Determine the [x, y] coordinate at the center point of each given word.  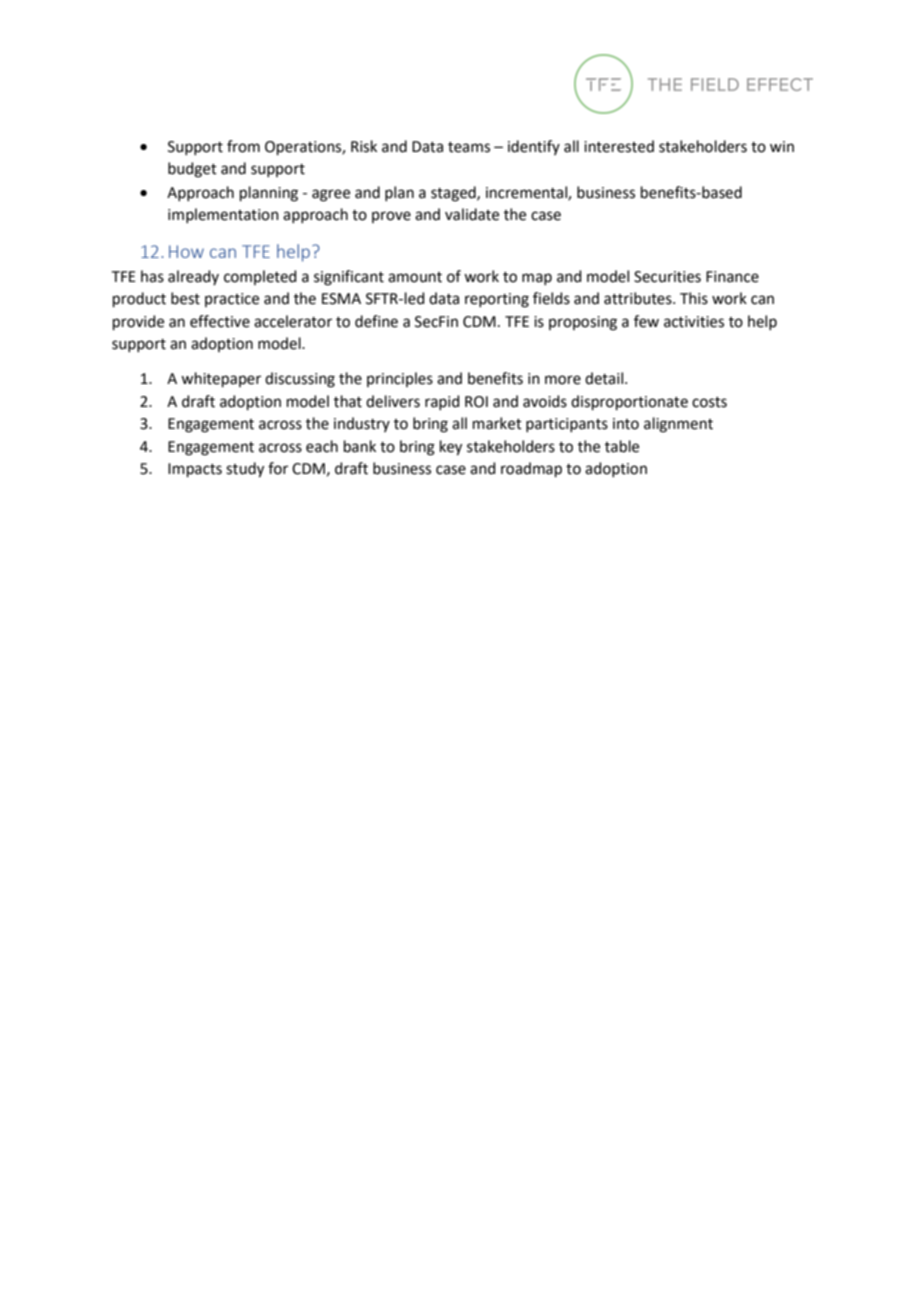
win [782, 146]
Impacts [195, 470]
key [451, 448]
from [243, 146]
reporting [497, 300]
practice [232, 300]
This [694, 298]
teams [469, 147]
